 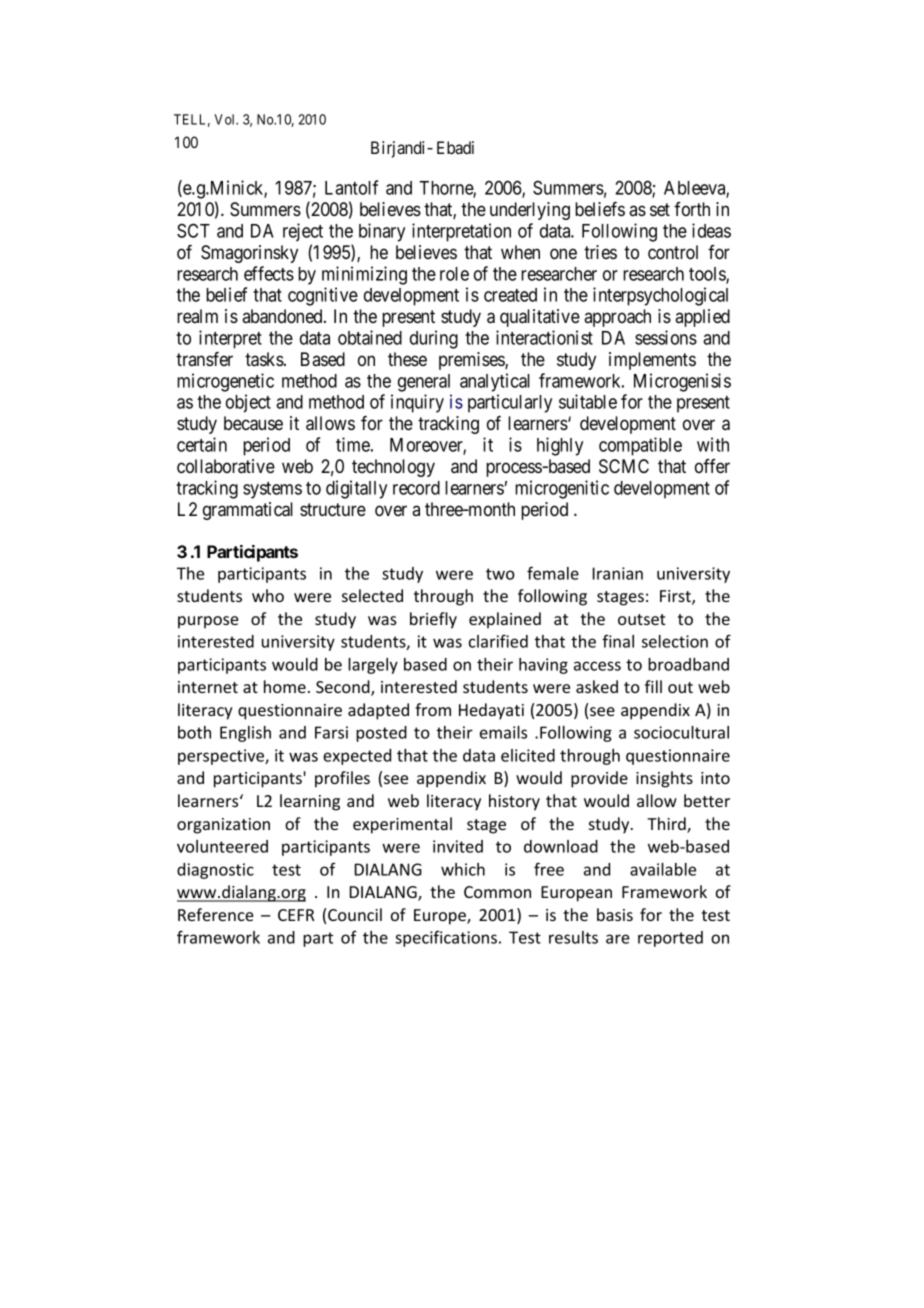 What do you see at coordinates (216, 914) in the screenshot?
I see `Reference` at bounding box center [216, 914].
